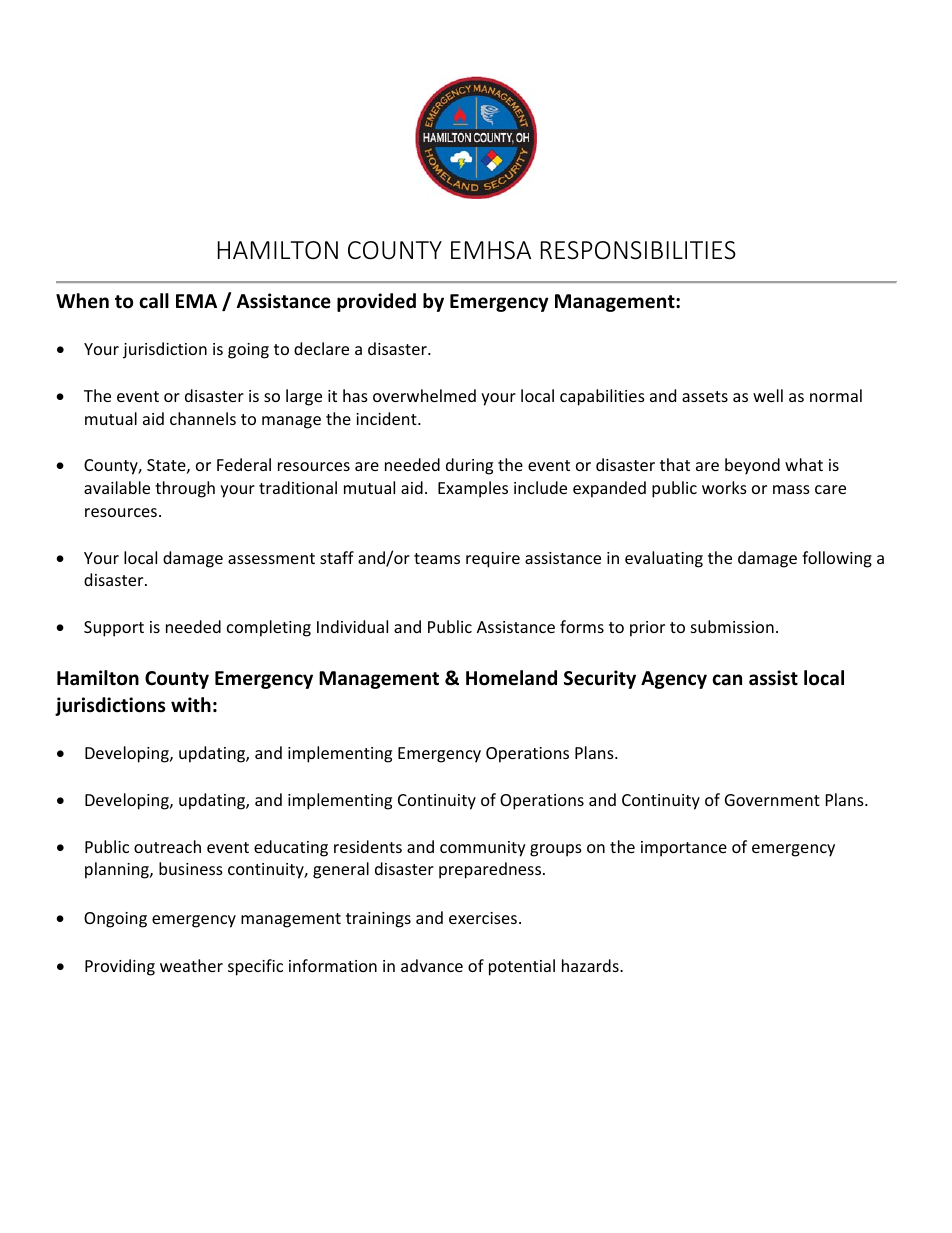 Image resolution: width=952 pixels, height=1233 pixels. Describe the element at coordinates (732, 626) in the page. I see `submission` at that location.
